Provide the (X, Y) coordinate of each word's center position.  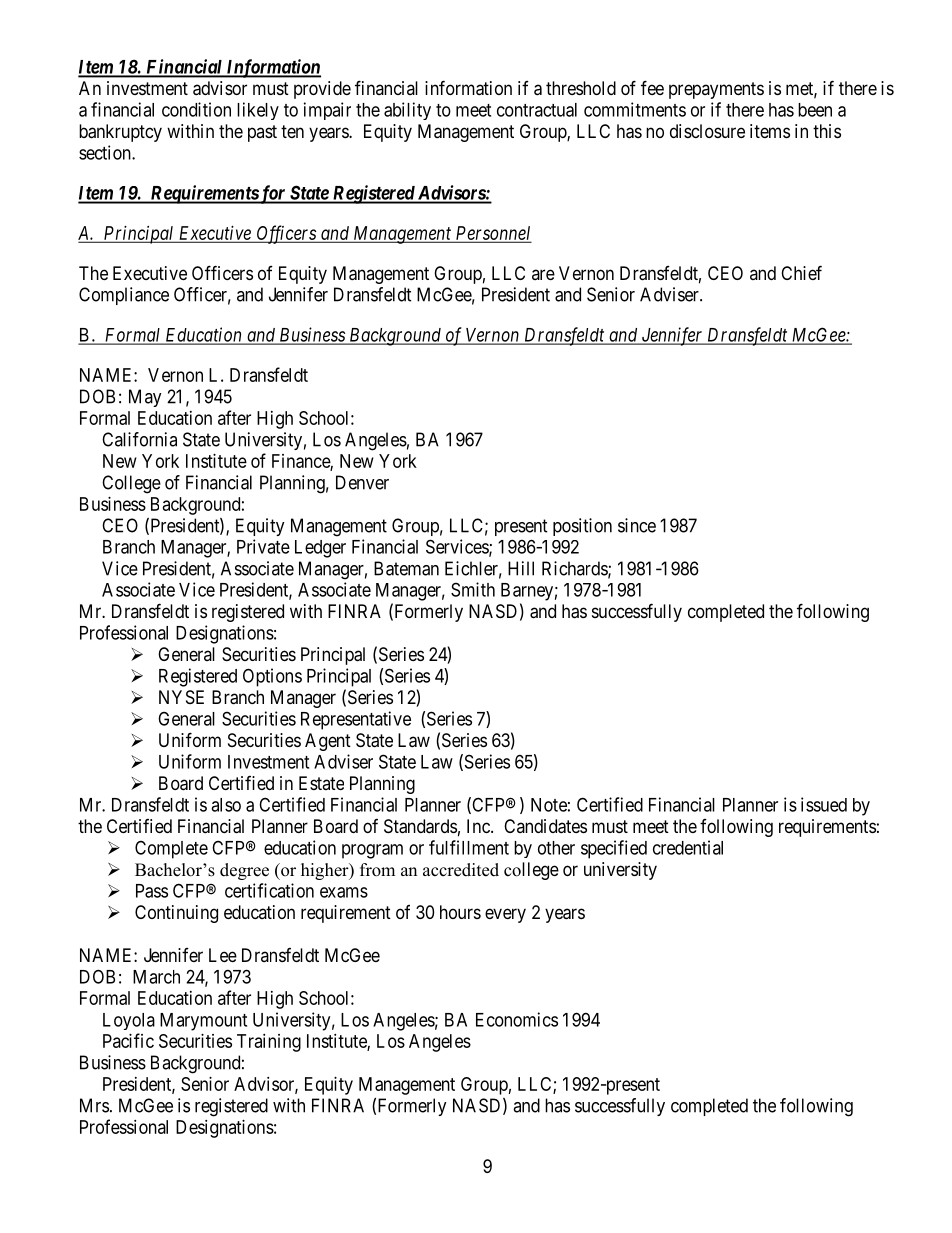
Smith (473, 589)
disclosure (707, 131)
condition (196, 109)
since (637, 525)
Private (263, 546)
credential (688, 847)
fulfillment (469, 847)
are (543, 274)
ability (407, 111)
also (226, 805)
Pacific (128, 1040)
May (145, 398)
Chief (801, 272)
